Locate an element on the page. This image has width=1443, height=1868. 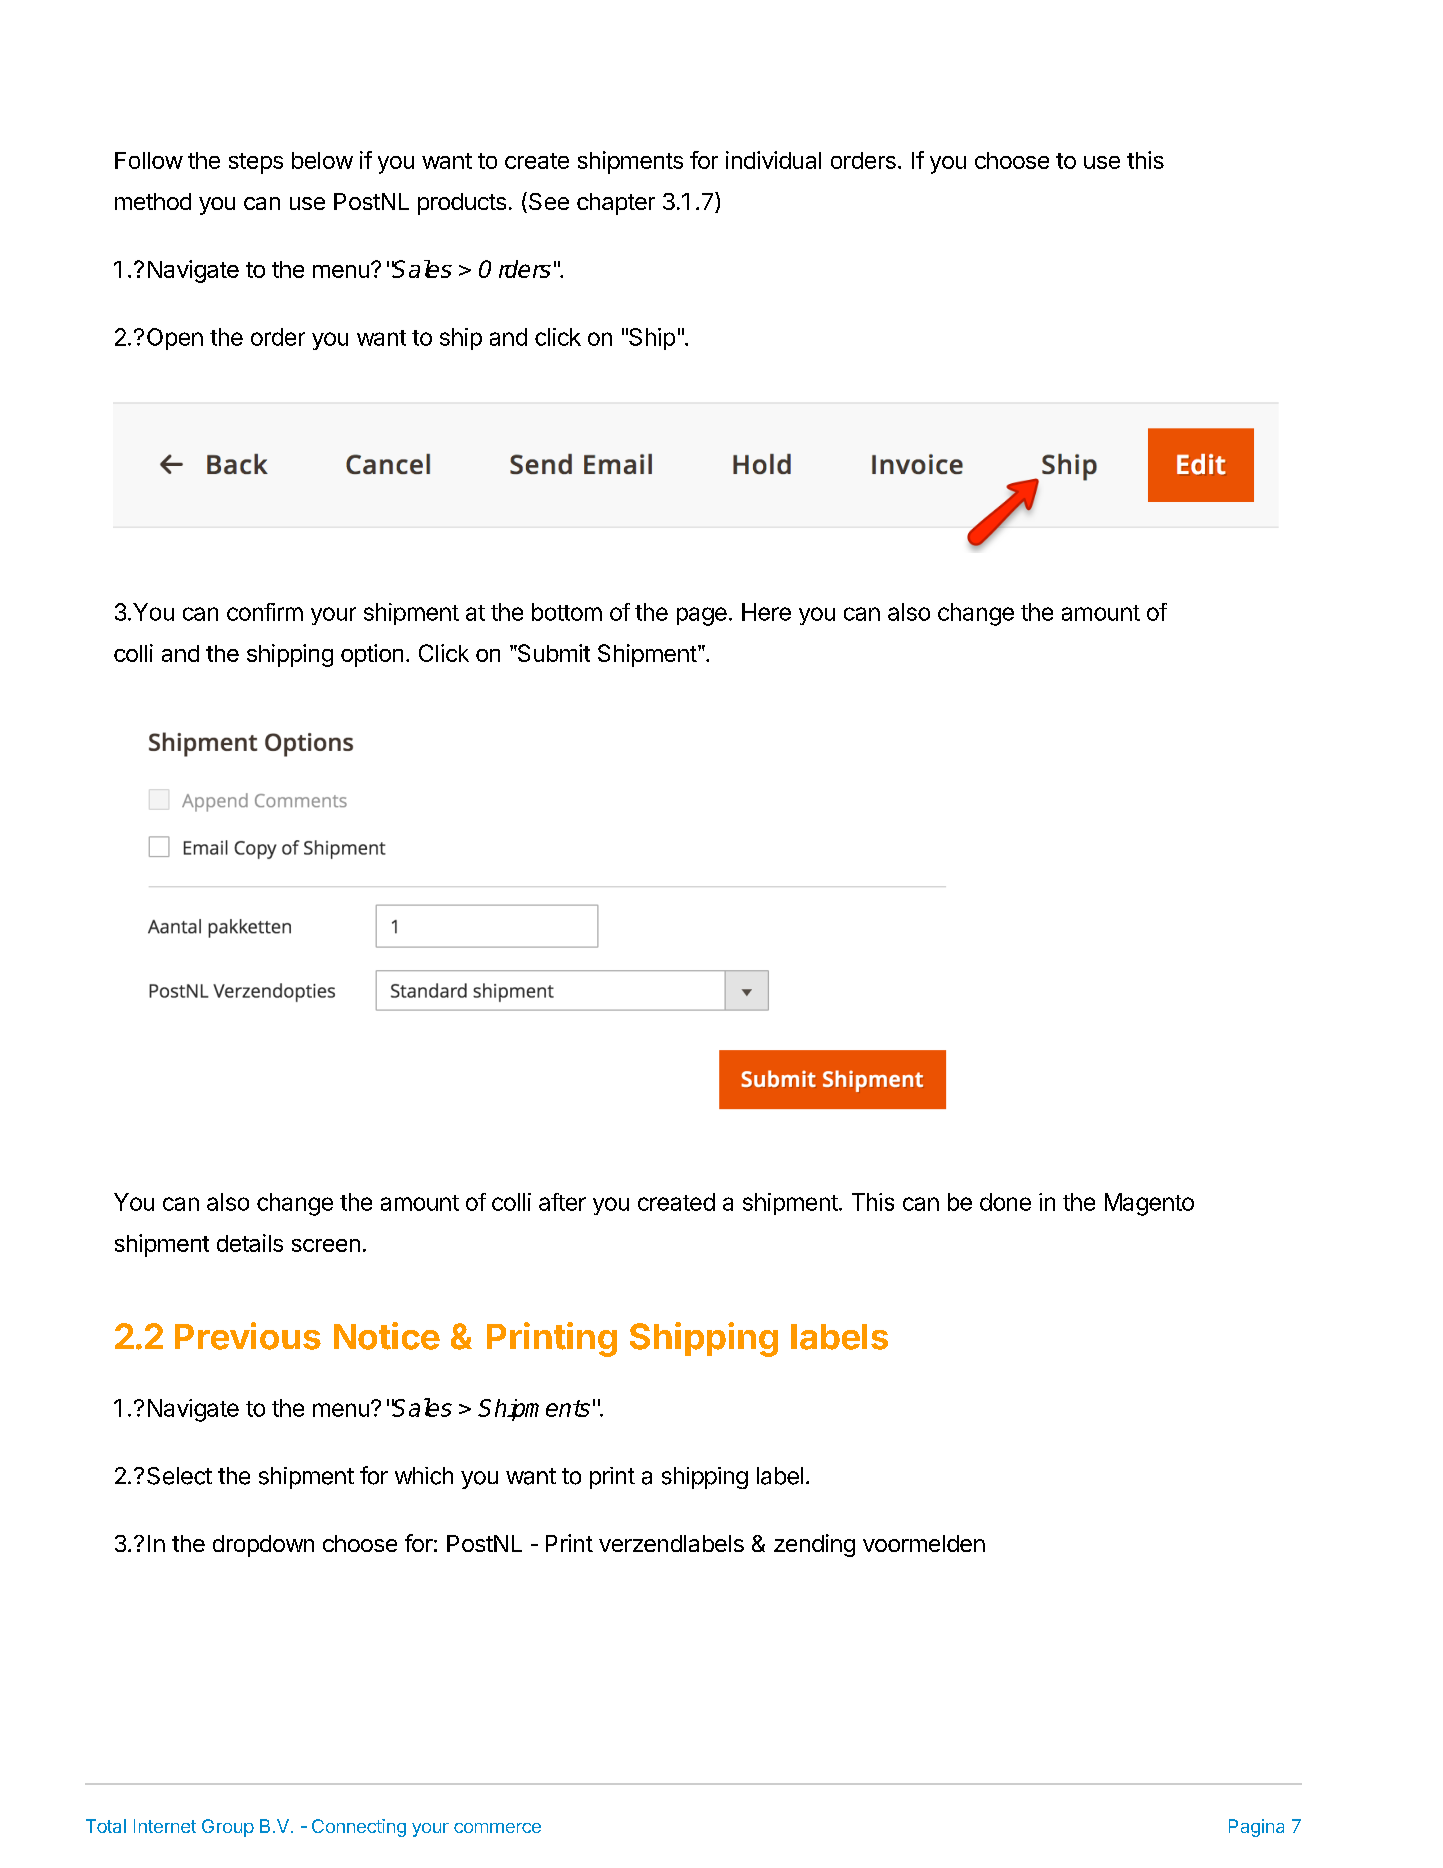
individual is located at coordinates (773, 160).
